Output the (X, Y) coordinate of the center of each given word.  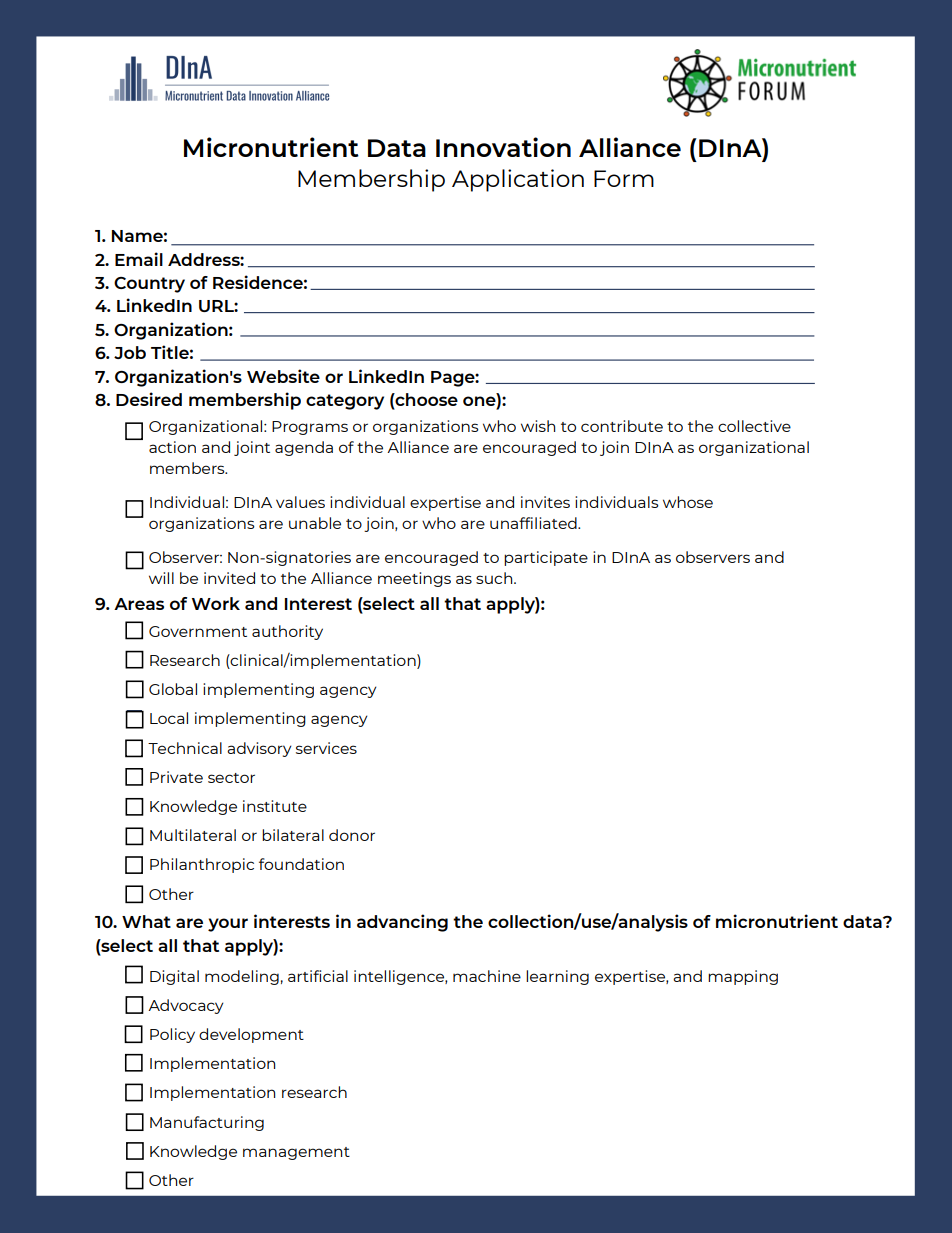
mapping (743, 977)
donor (352, 835)
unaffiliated (534, 523)
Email (139, 259)
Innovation (503, 147)
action (172, 447)
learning (557, 977)
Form (624, 178)
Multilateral (193, 835)
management (296, 1153)
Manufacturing (207, 1123)
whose (688, 502)
